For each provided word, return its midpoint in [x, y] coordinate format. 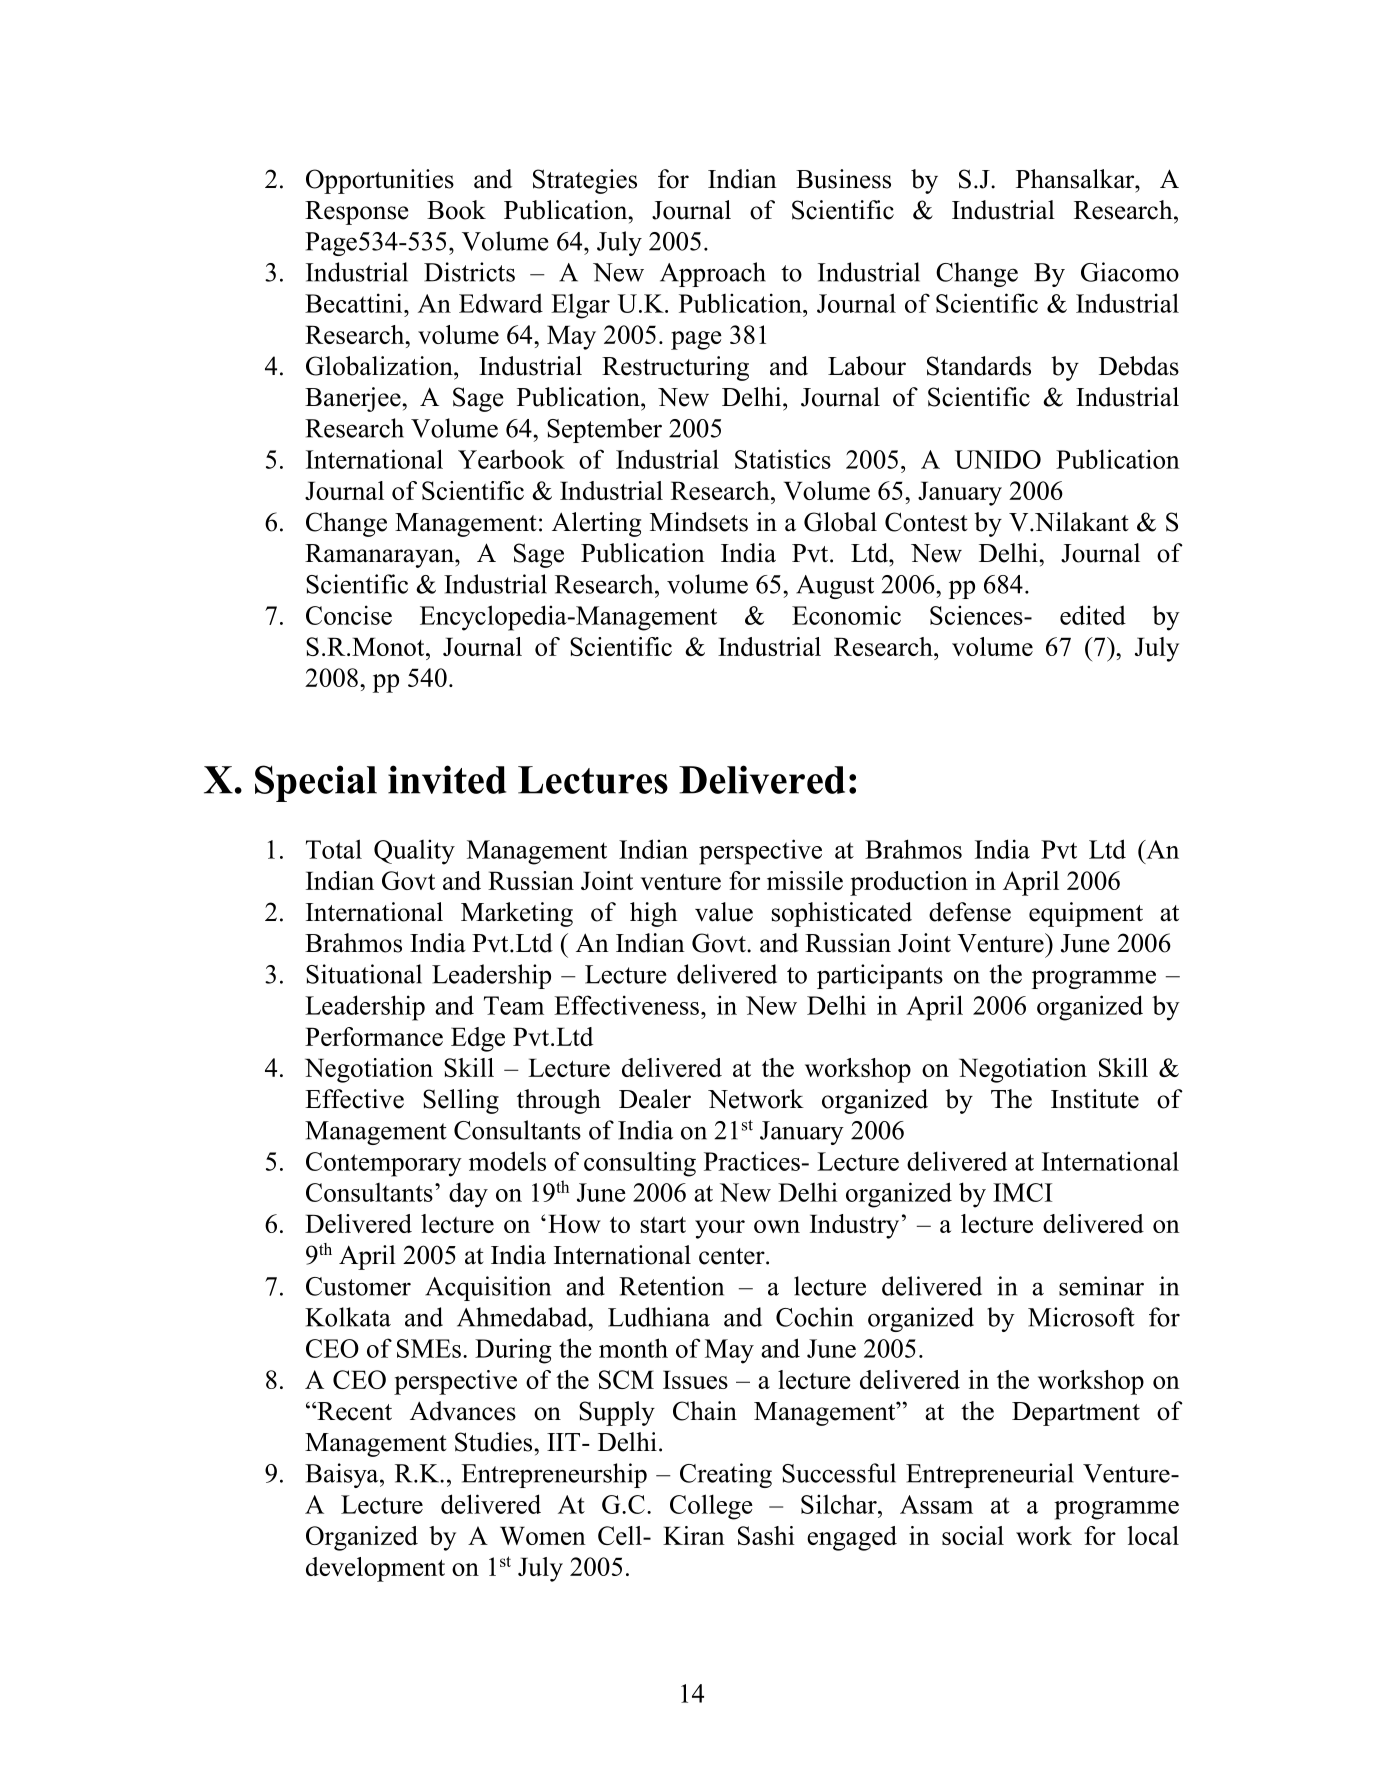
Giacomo [1130, 272]
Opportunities [380, 181]
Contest [926, 522]
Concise [349, 615]
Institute [1095, 1099]
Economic [846, 615]
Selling [461, 1101]
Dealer [655, 1099]
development [375, 1569]
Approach [713, 274]
